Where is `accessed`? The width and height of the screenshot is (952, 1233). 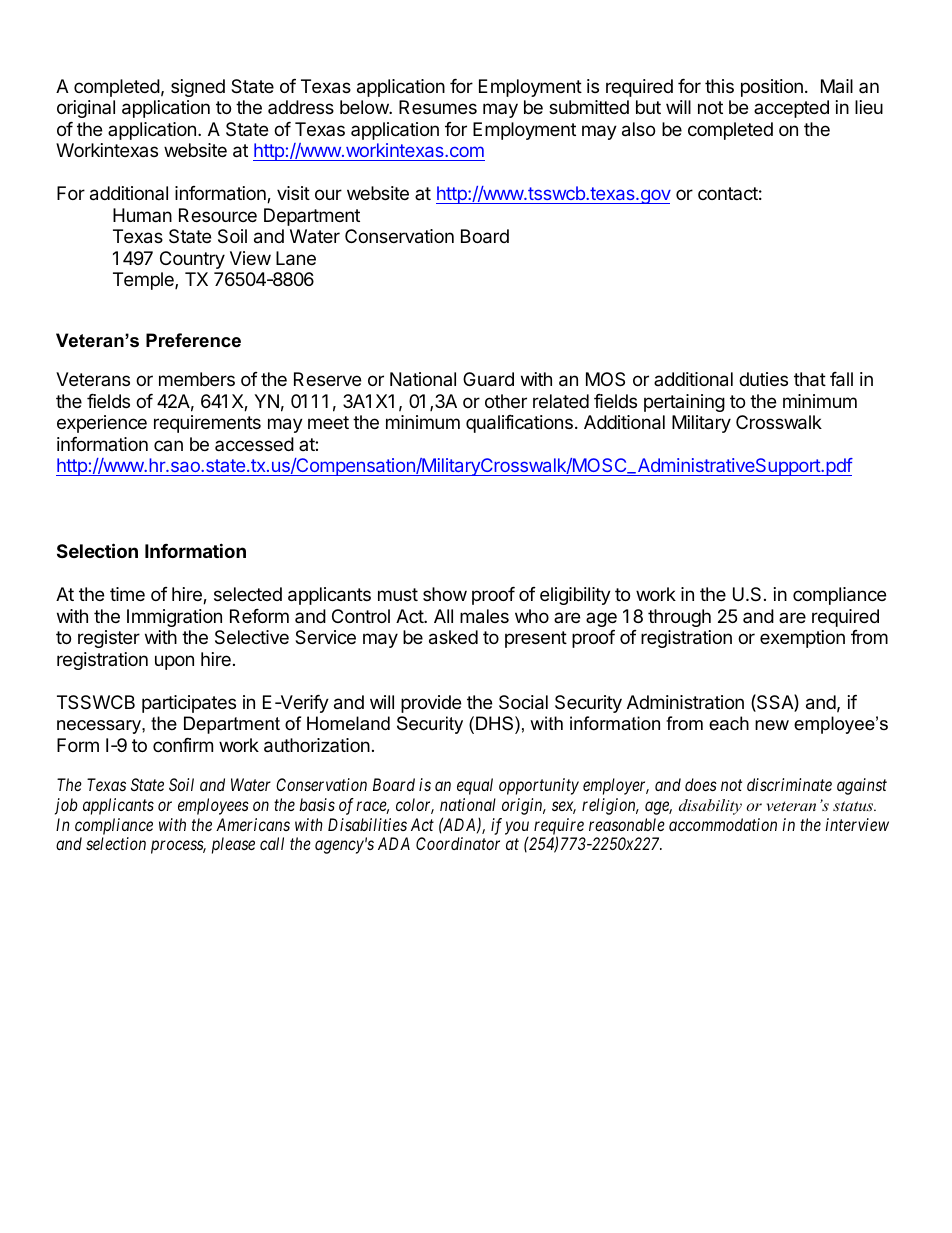
accessed is located at coordinates (254, 444).
